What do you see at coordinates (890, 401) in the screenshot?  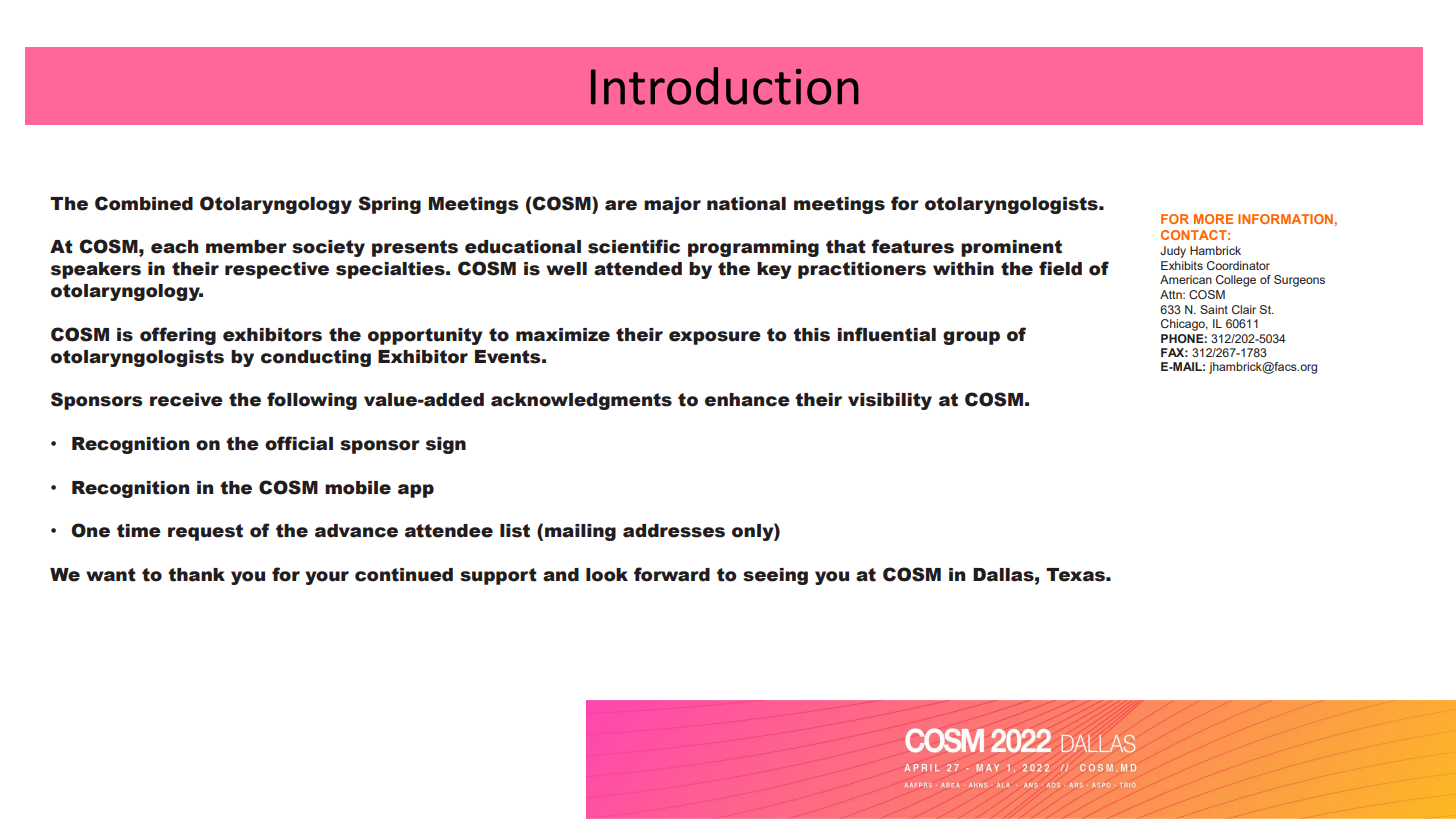 I see `visibility` at bounding box center [890, 401].
